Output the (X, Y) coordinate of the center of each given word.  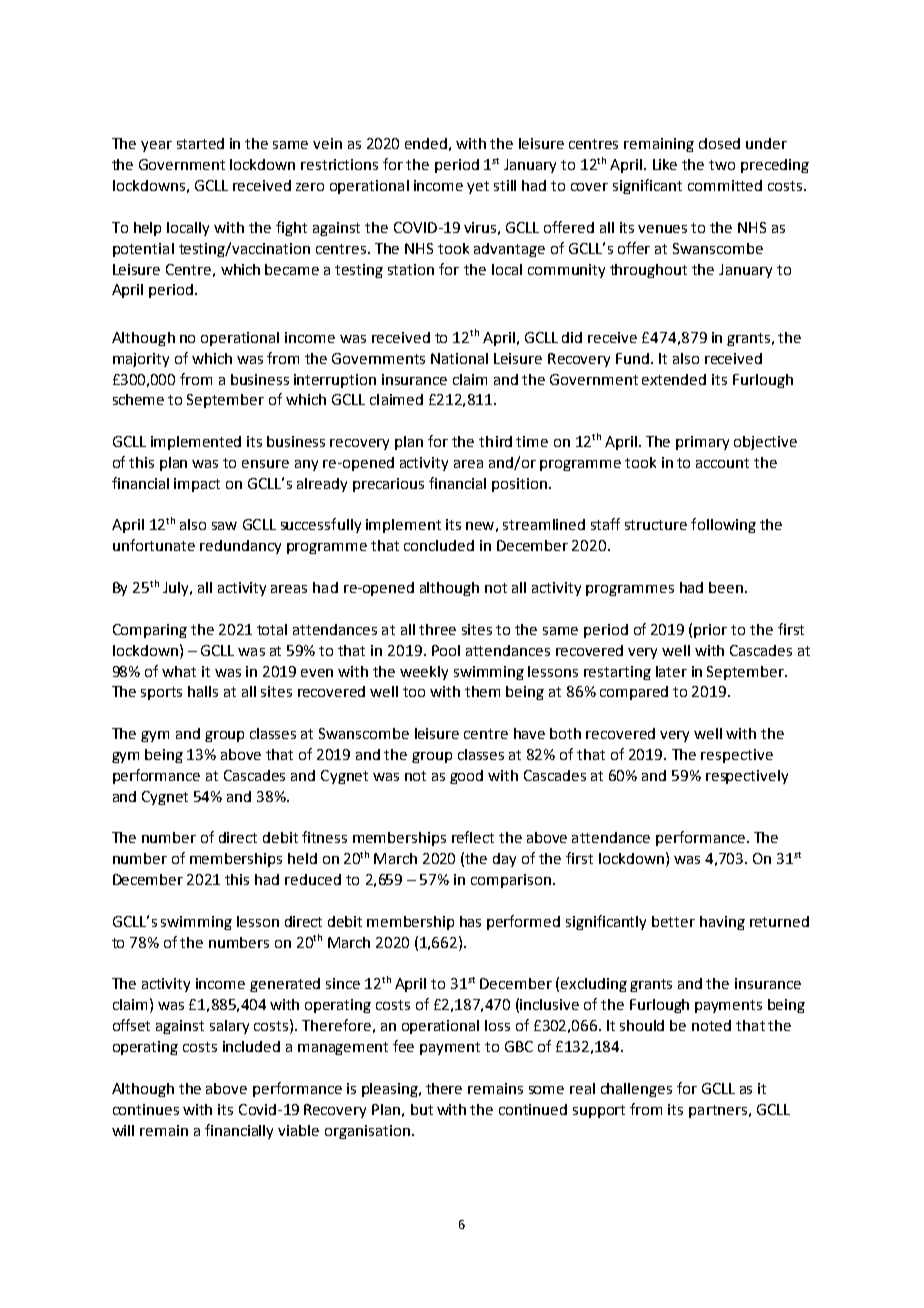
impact (197, 485)
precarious (388, 485)
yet (478, 187)
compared (634, 693)
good (466, 777)
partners (718, 1111)
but (422, 1109)
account (722, 463)
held (302, 858)
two (722, 165)
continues (146, 1109)
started (200, 143)
